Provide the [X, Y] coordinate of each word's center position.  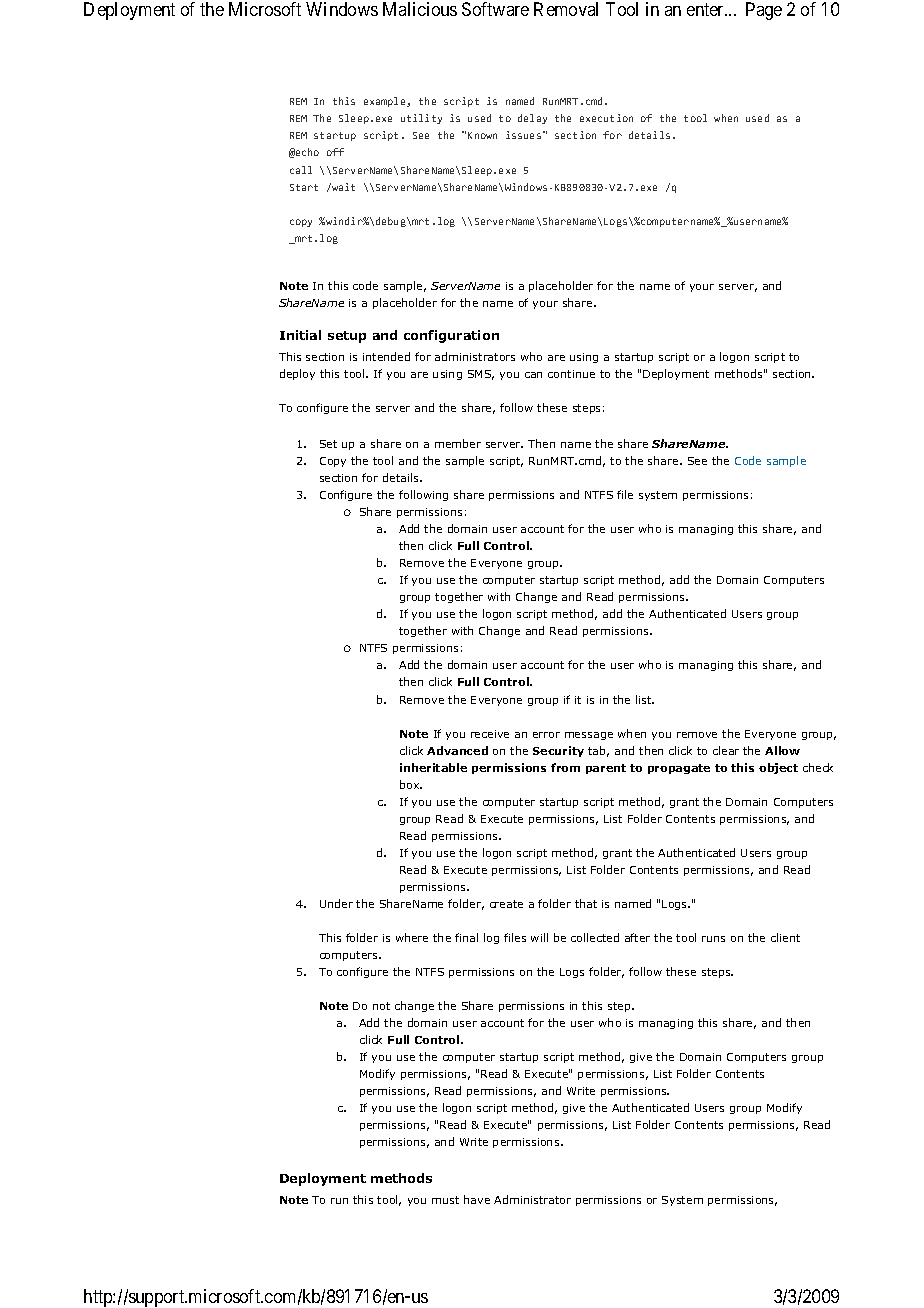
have [477, 1199]
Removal [566, 9]
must [445, 1200]
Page [764, 11]
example [386, 102]
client [785, 937]
